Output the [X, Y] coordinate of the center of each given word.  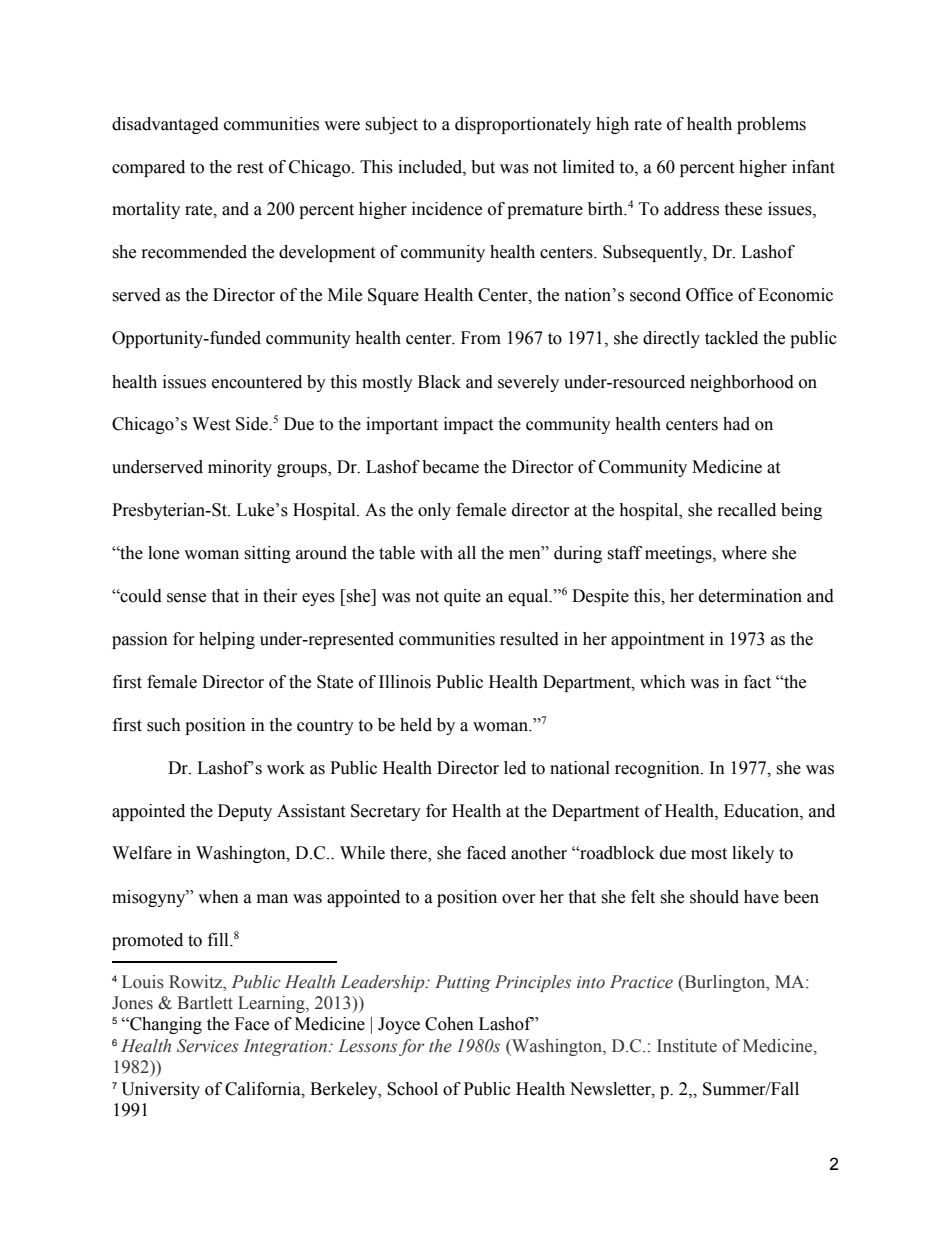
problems [771, 125]
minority [240, 468]
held [416, 725]
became [450, 467]
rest [250, 168]
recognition [658, 769]
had [736, 424]
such [164, 725]
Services [208, 1046]
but [483, 167]
